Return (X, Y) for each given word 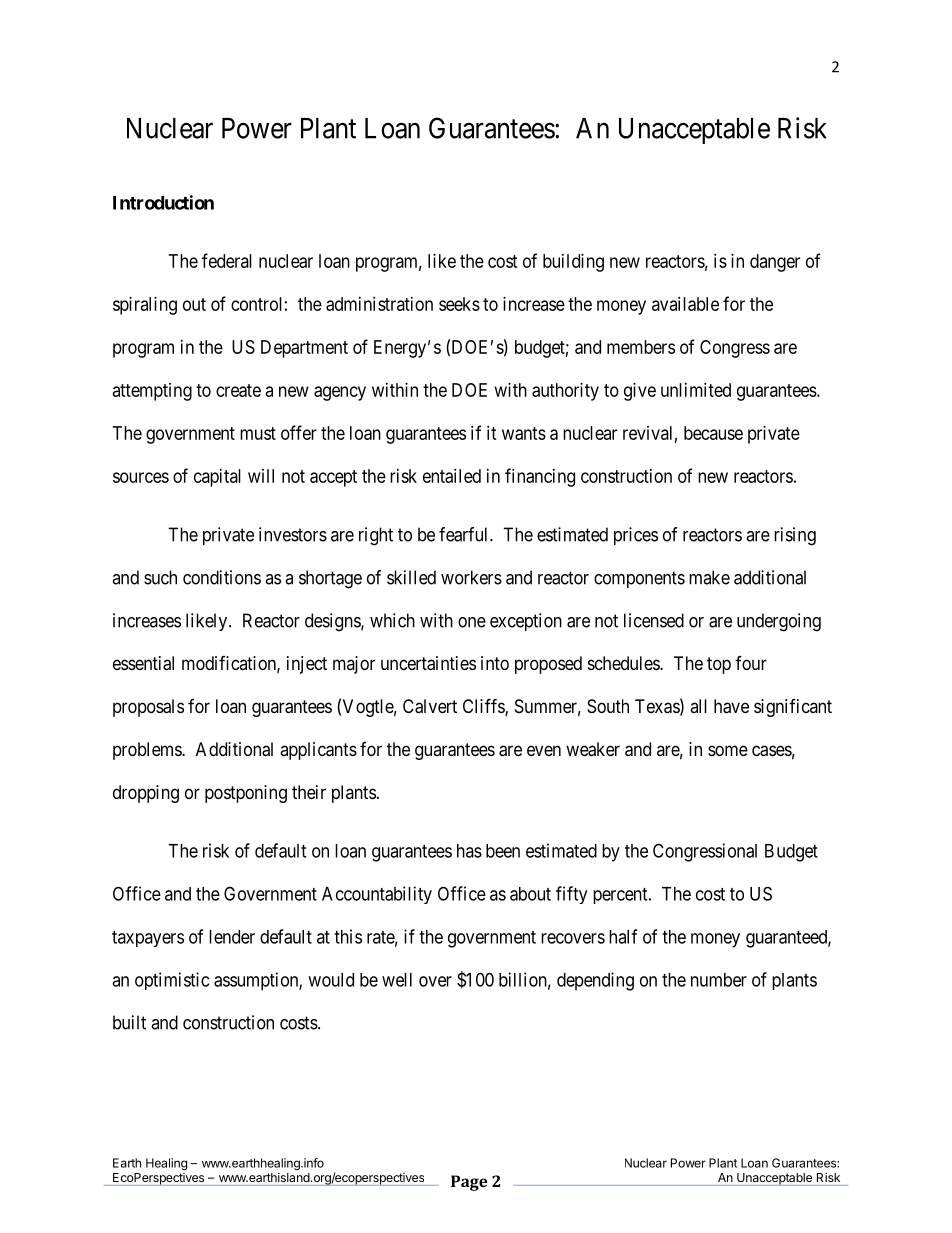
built (129, 1022)
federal (227, 260)
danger (775, 263)
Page (469, 1183)
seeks (459, 304)
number (719, 980)
